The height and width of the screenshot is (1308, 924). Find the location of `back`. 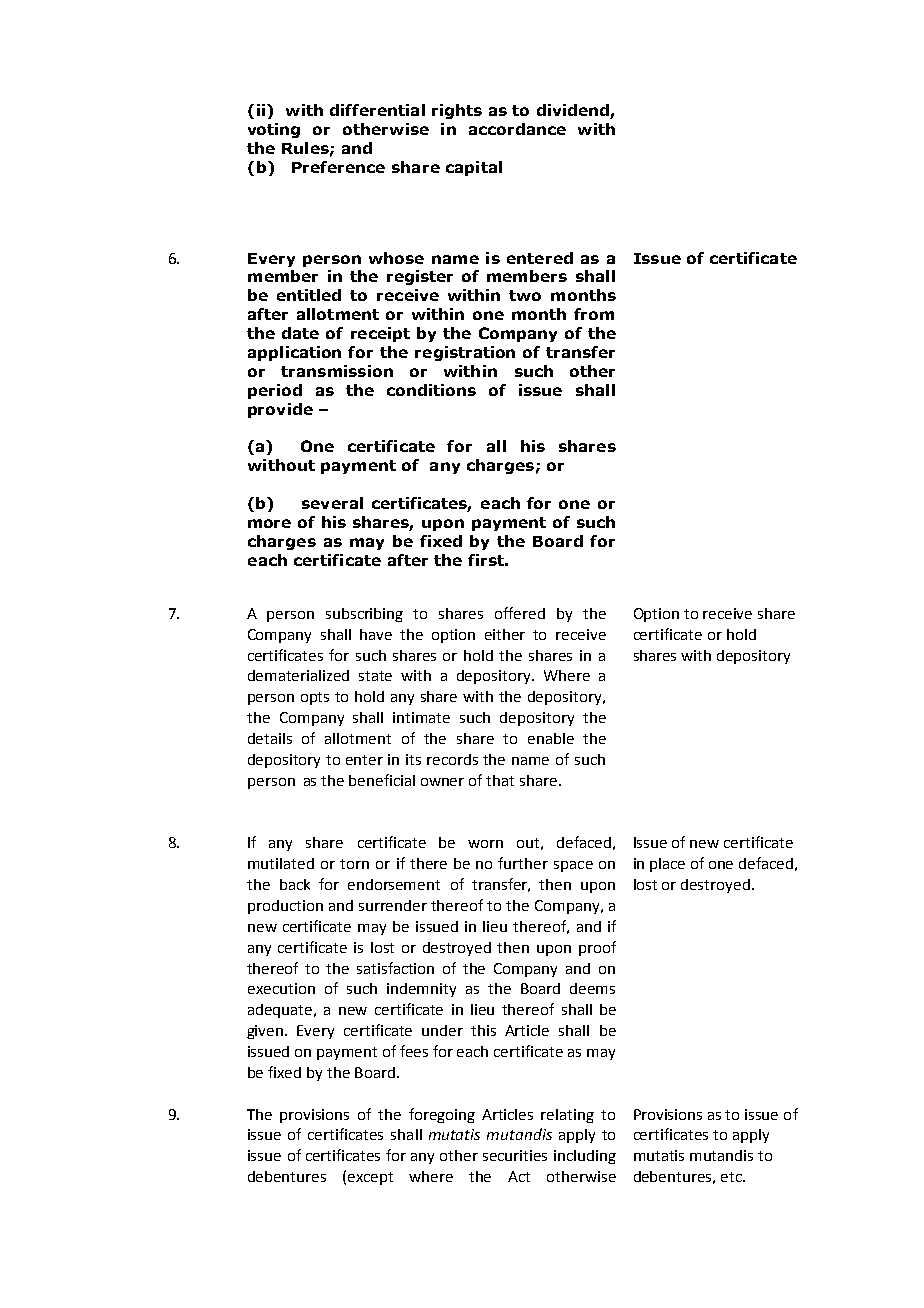

back is located at coordinates (295, 884).
